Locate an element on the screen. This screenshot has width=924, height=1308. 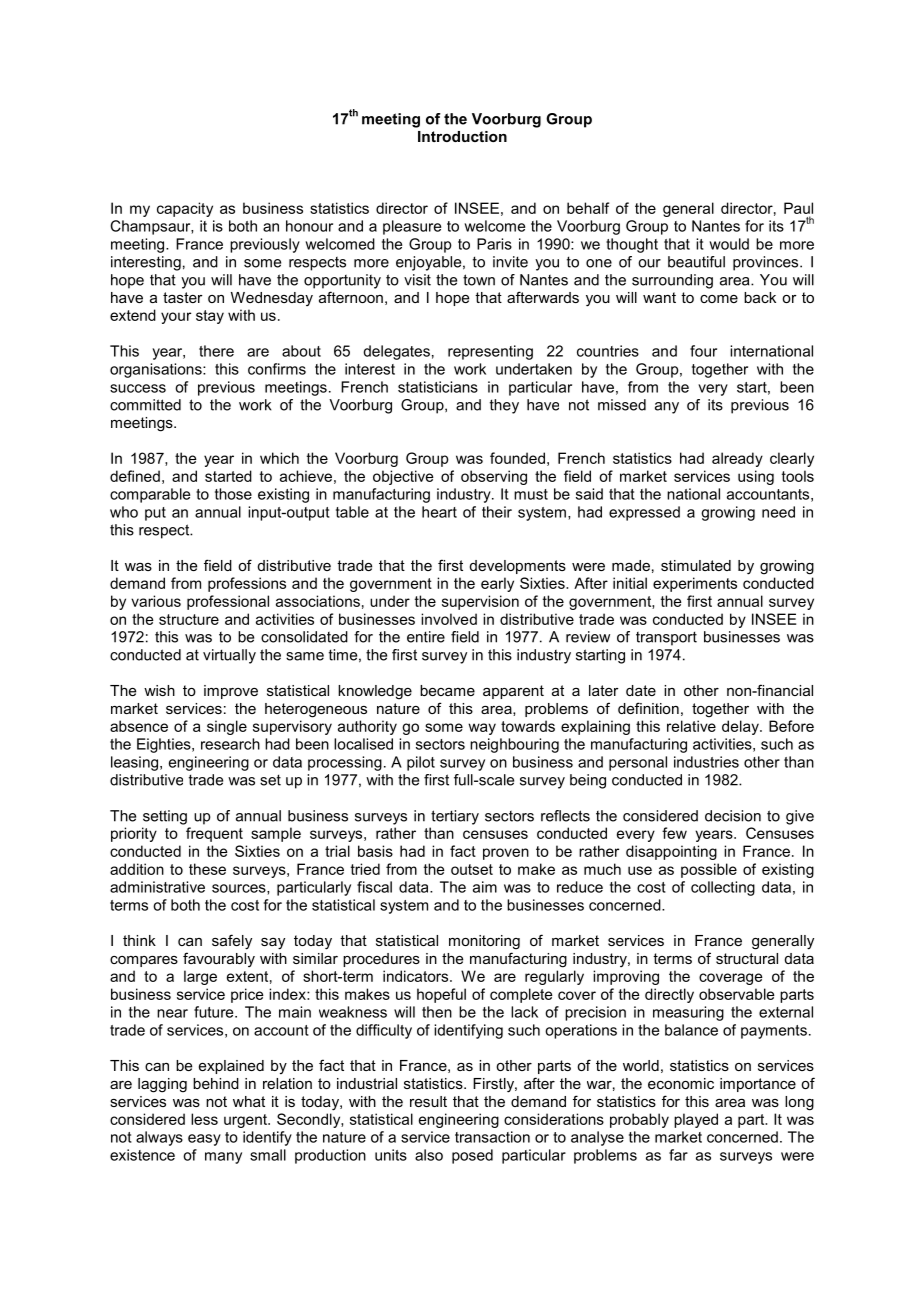
Paul is located at coordinates (798, 208).
